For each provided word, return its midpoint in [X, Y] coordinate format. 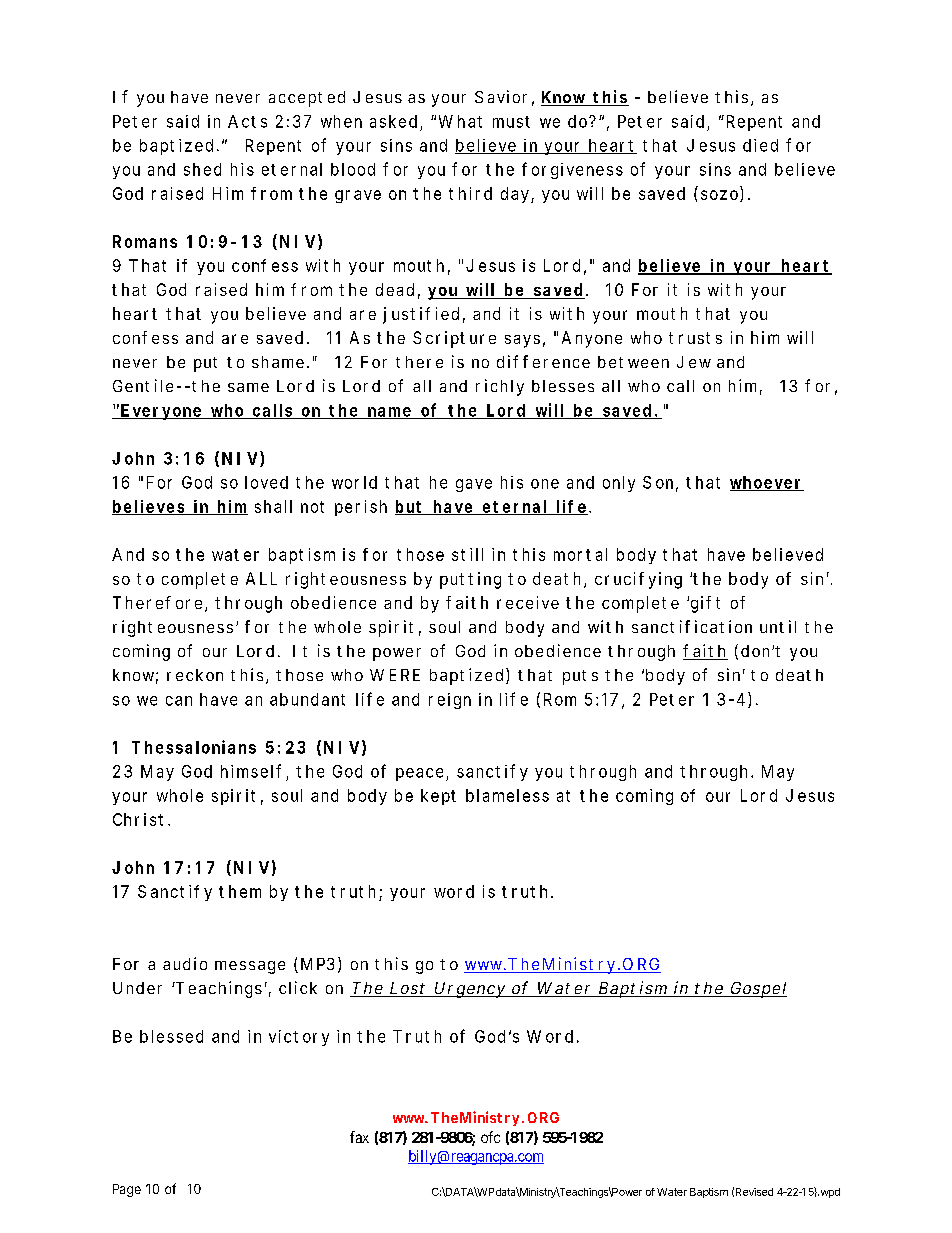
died [760, 145]
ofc [490, 1137]
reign [450, 701]
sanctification [692, 626]
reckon [195, 675]
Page [127, 1190]
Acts [247, 121]
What [460, 121]
